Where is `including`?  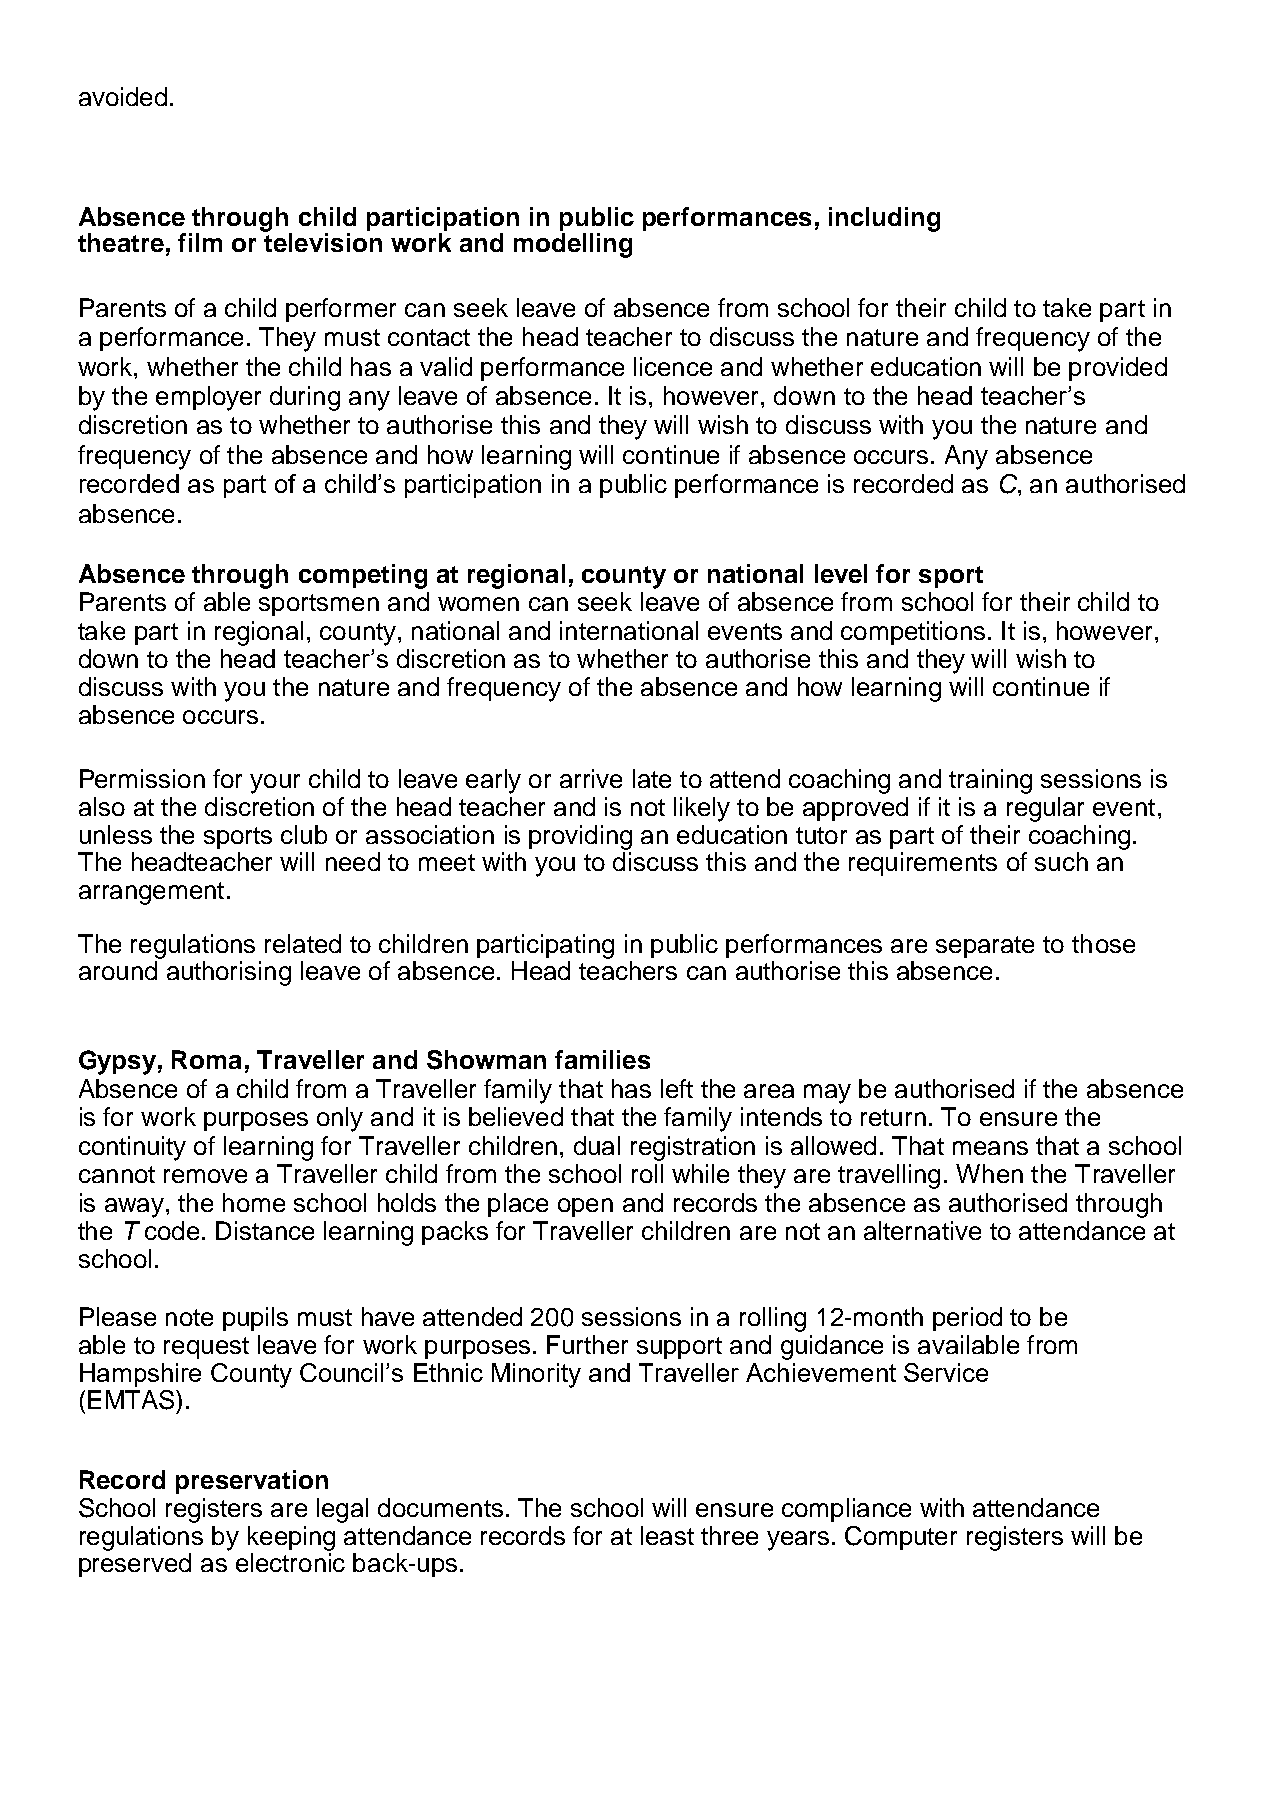 including is located at coordinates (884, 219).
